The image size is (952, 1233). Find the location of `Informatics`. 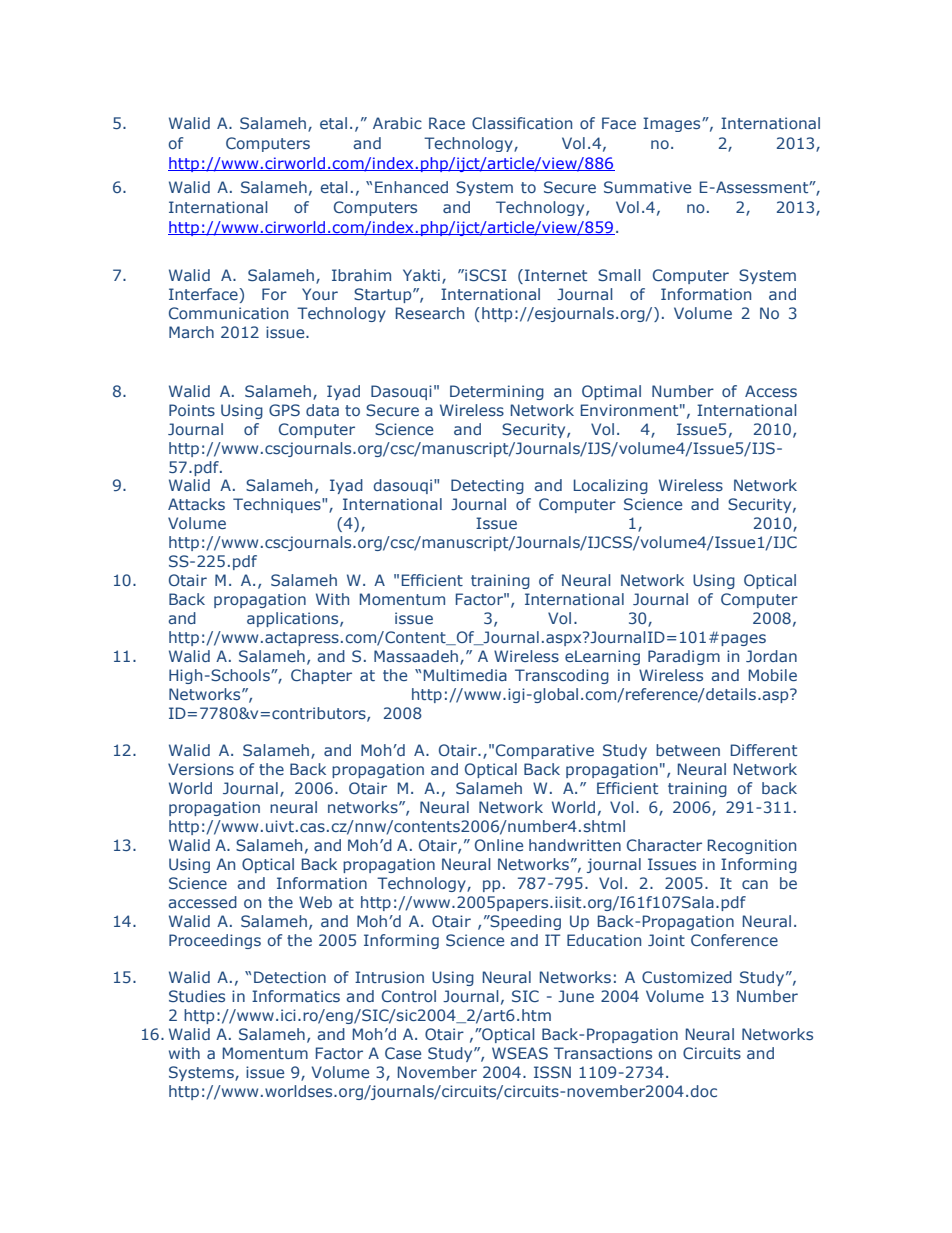

Informatics is located at coordinates (296, 996).
